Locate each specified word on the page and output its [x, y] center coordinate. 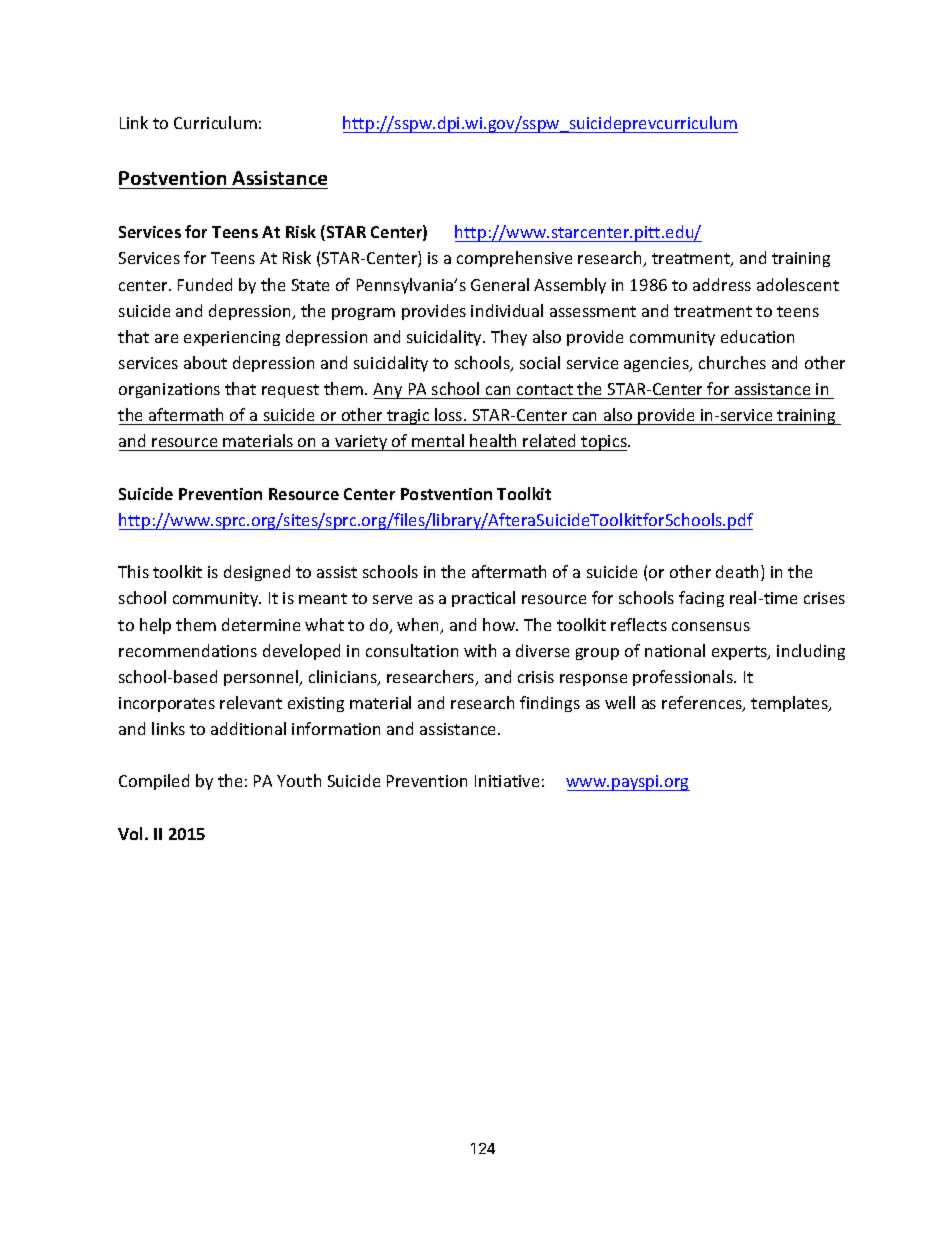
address [722, 284]
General [500, 284]
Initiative [507, 781]
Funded [205, 284]
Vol [132, 833]
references [703, 704]
